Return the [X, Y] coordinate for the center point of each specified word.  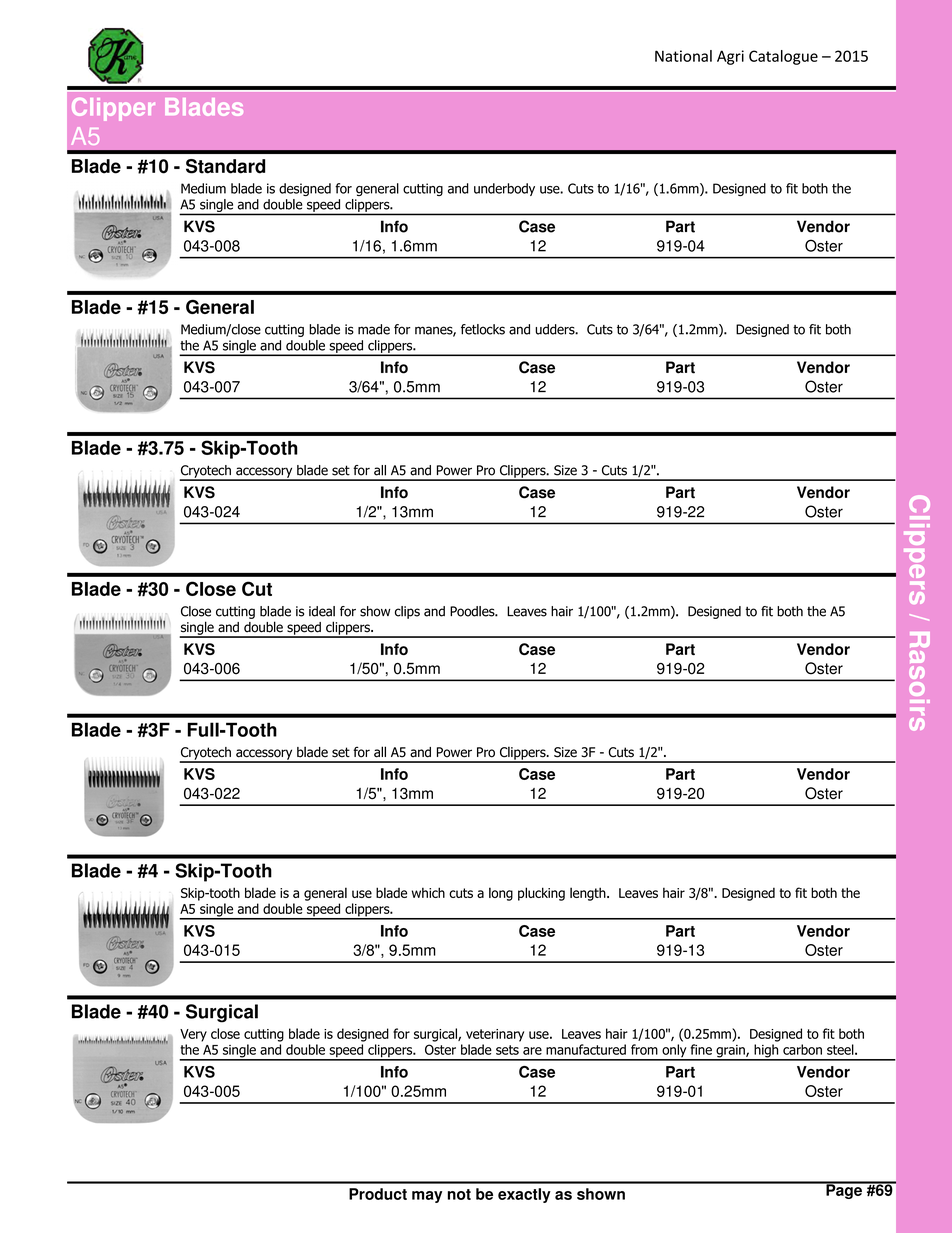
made [374, 329]
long [501, 894]
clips [407, 612]
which [428, 892]
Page [844, 1190]
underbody [504, 189]
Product [378, 1194]
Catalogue [783, 57]
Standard [225, 166]
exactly [524, 1195]
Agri [730, 57]
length [589, 894]
